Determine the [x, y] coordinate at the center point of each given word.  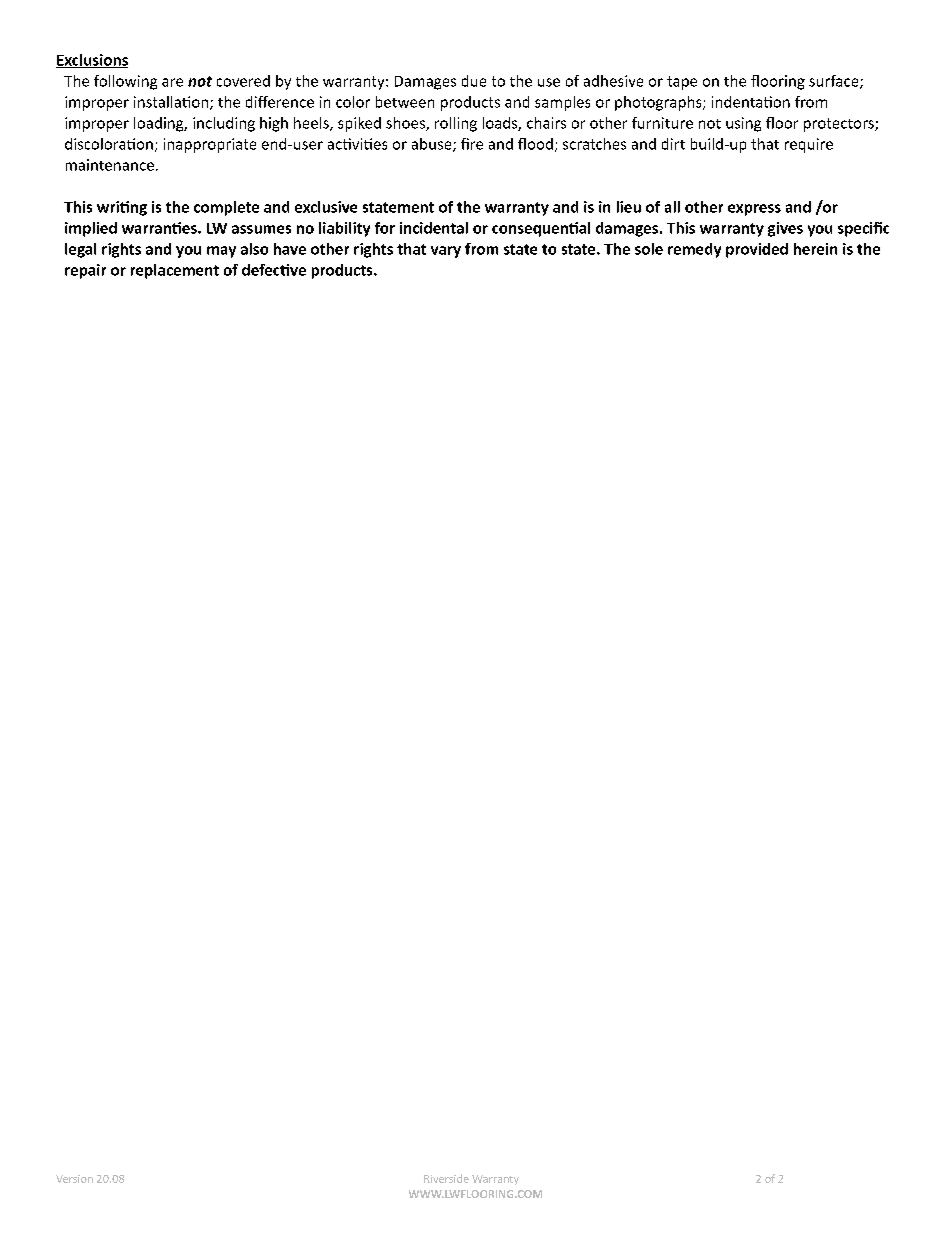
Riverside [446, 1178]
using [743, 124]
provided [757, 250]
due [474, 81]
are [172, 82]
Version [74, 1179]
